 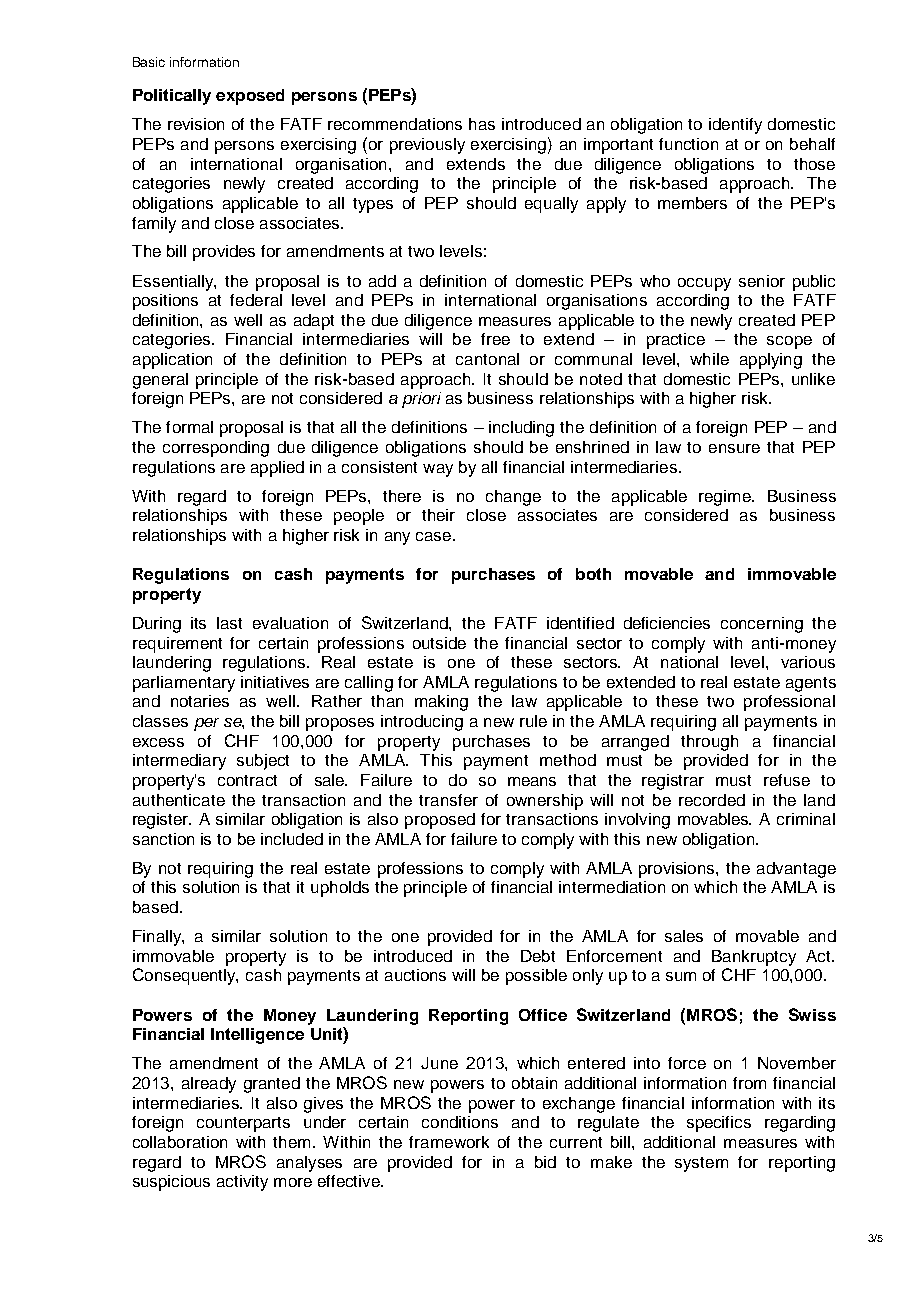 What do you see at coordinates (427, 146) in the page?
I see `previously` at bounding box center [427, 146].
